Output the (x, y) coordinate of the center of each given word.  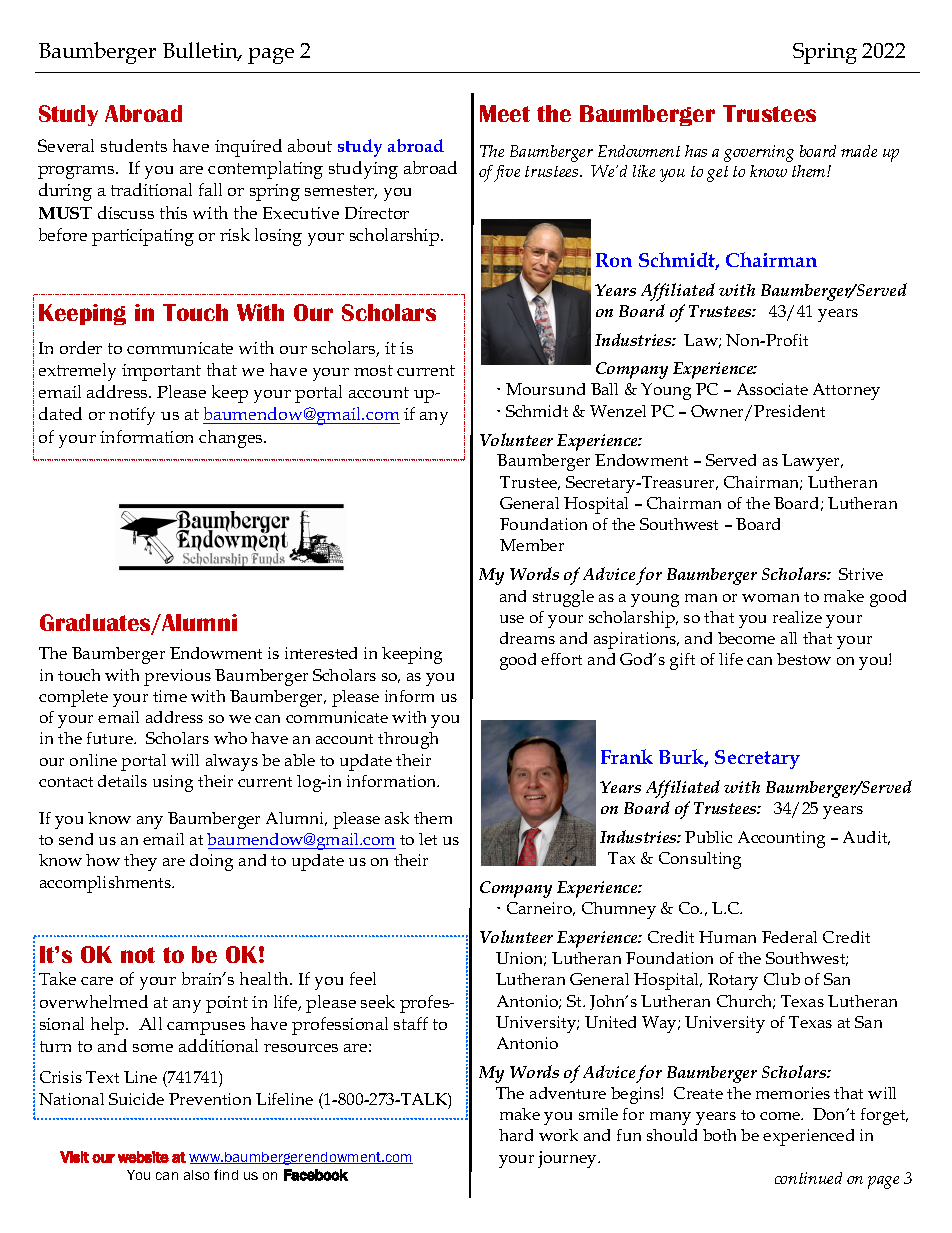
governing (759, 153)
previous (177, 677)
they (140, 862)
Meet (505, 113)
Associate (772, 389)
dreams (527, 638)
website (143, 1157)
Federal (789, 937)
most (373, 370)
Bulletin (201, 51)
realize (797, 617)
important (161, 372)
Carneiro (541, 909)
